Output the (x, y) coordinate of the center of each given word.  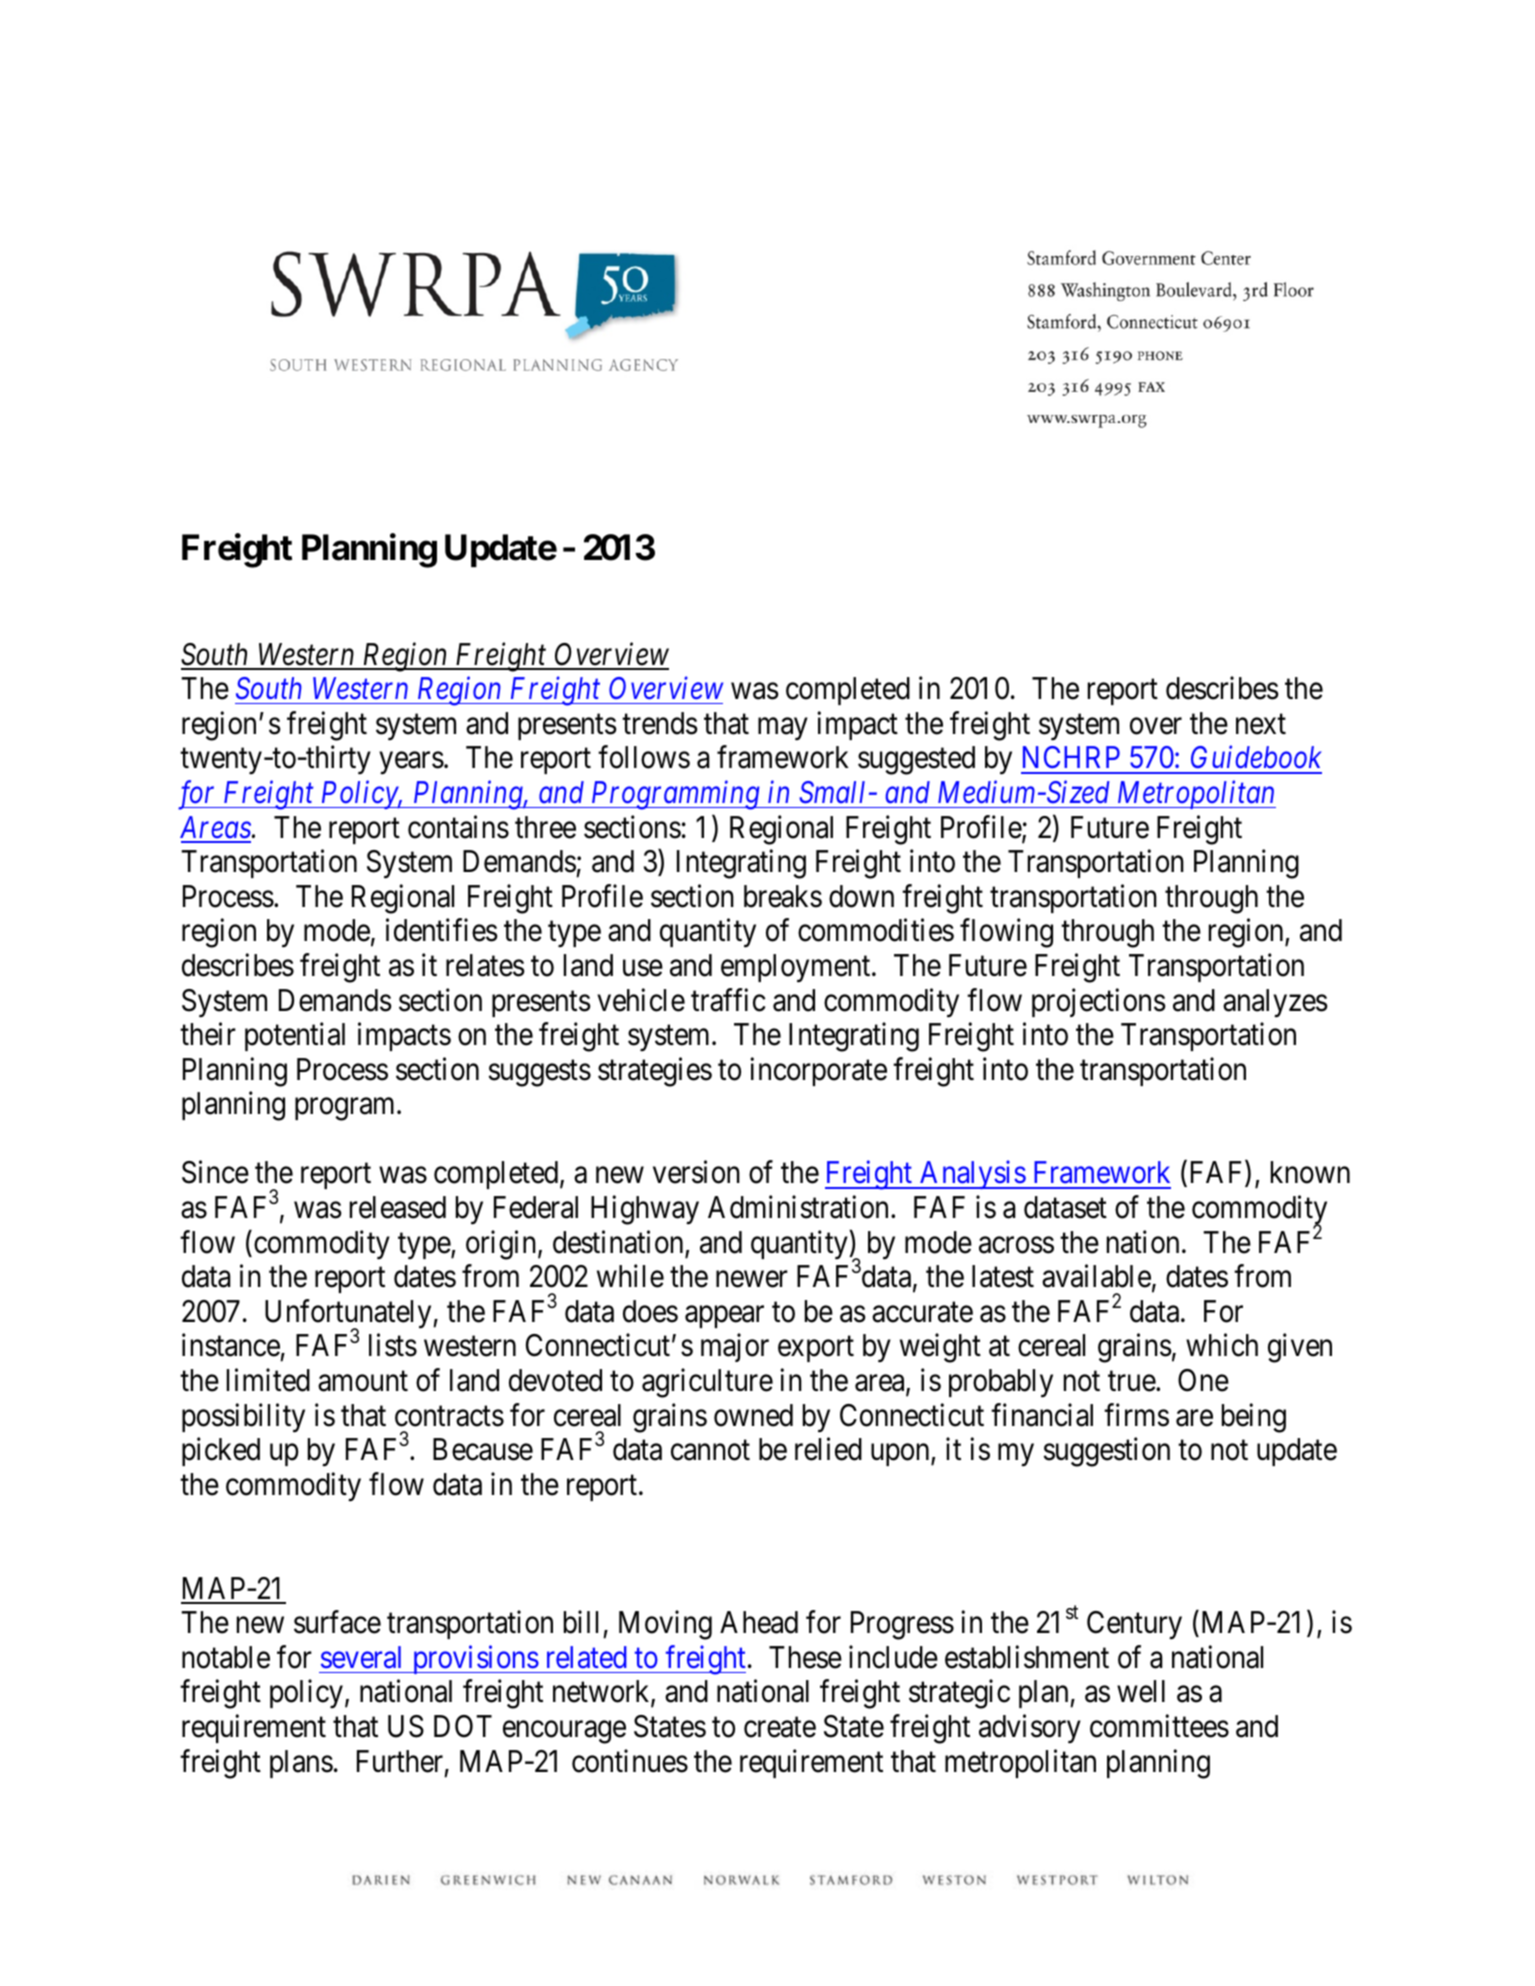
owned (753, 1415)
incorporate (818, 1071)
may (783, 729)
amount (363, 1382)
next (1261, 724)
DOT (463, 1726)
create (780, 1728)
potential (295, 1037)
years (412, 764)
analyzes (1275, 1003)
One (1203, 1380)
